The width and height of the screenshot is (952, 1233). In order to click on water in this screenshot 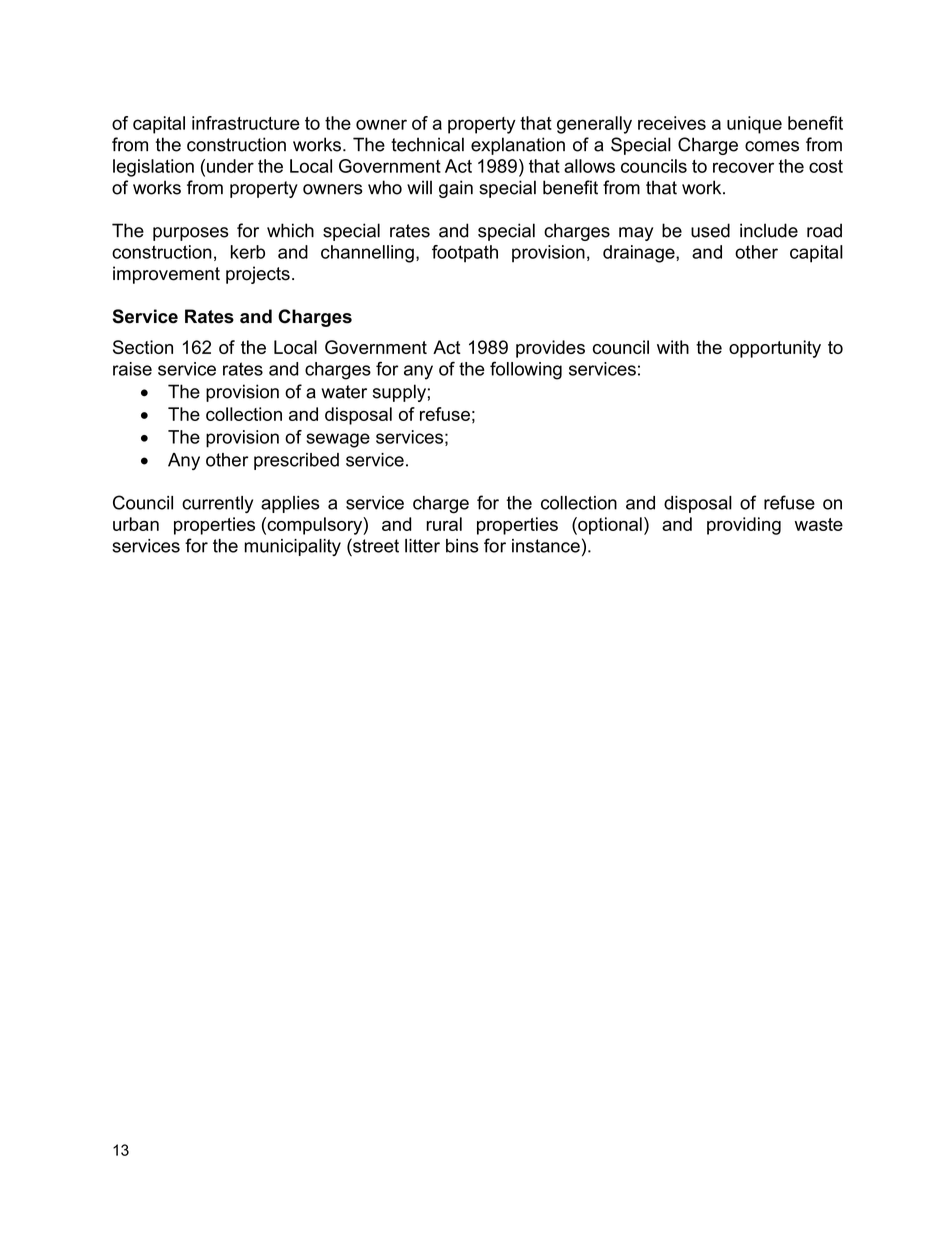, I will do `click(344, 392)`.
